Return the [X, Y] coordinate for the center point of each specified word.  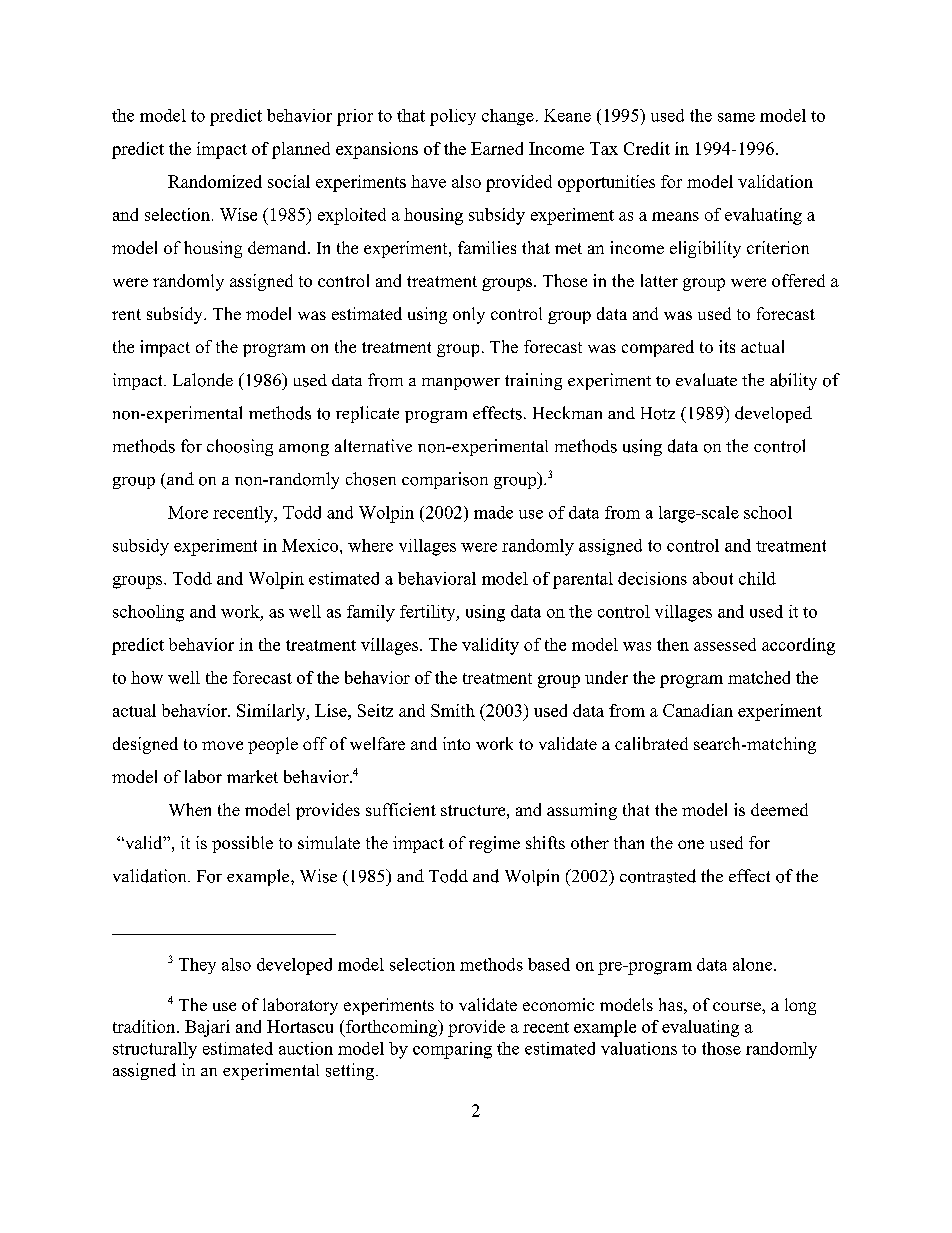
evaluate [706, 379]
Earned [497, 148]
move [222, 745]
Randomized [215, 181]
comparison [445, 480]
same [736, 117]
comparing [452, 1050]
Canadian [698, 710]
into [456, 743]
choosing [240, 447]
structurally [155, 1050]
